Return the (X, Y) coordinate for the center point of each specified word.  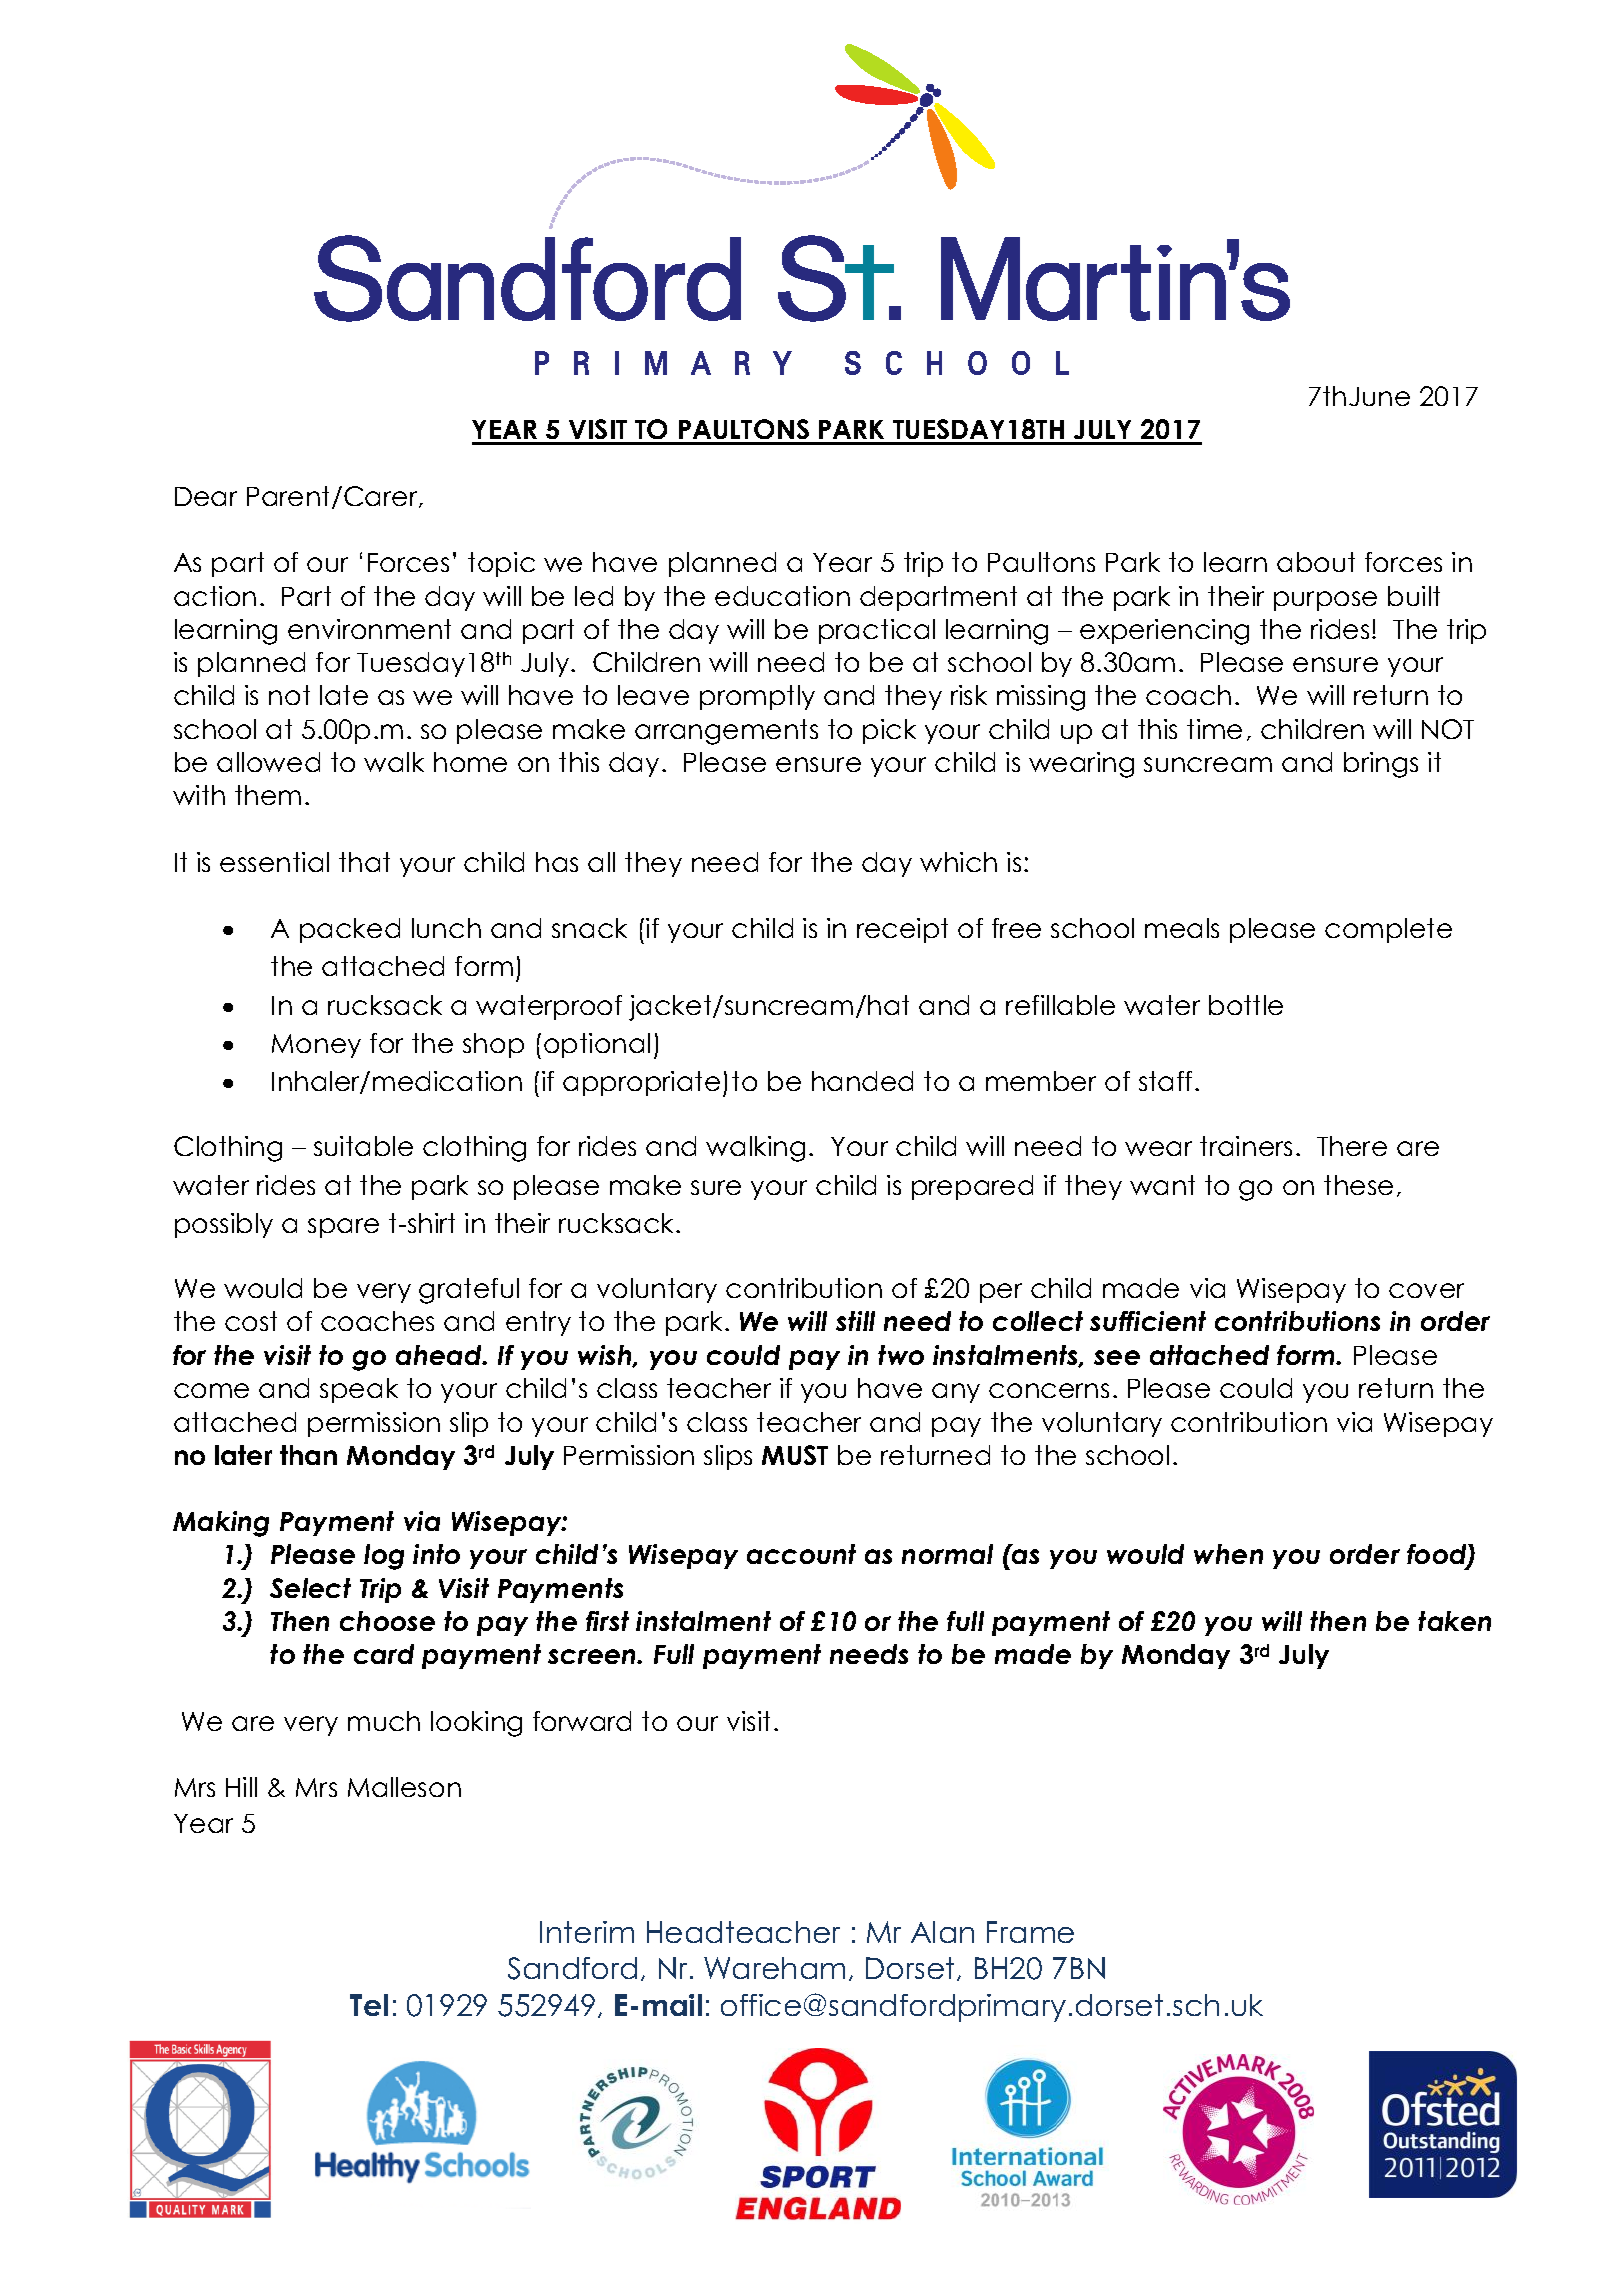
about (1316, 562)
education (782, 596)
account (801, 1554)
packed (350, 930)
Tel (369, 2005)
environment (369, 629)
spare (343, 1228)
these (1358, 1185)
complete (1388, 930)
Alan (942, 1932)
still (855, 1321)
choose (387, 1621)
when (1228, 1554)
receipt (902, 930)
